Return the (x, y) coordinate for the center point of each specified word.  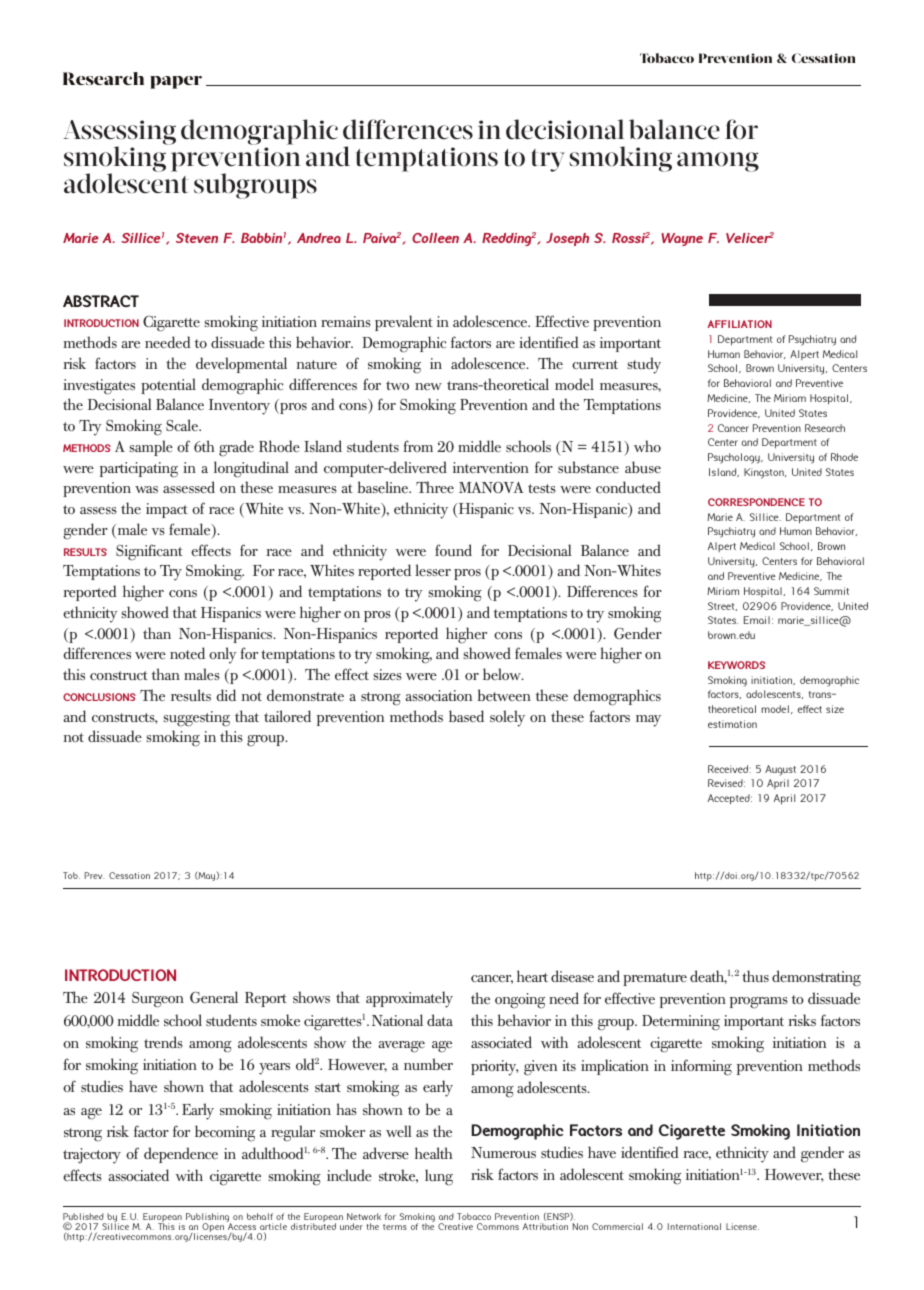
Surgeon (158, 1000)
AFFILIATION (739, 324)
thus (755, 976)
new (428, 386)
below (503, 674)
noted (187, 653)
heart (532, 976)
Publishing (209, 1219)
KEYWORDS (736, 665)
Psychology (735, 458)
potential (168, 386)
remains (346, 321)
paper (176, 82)
